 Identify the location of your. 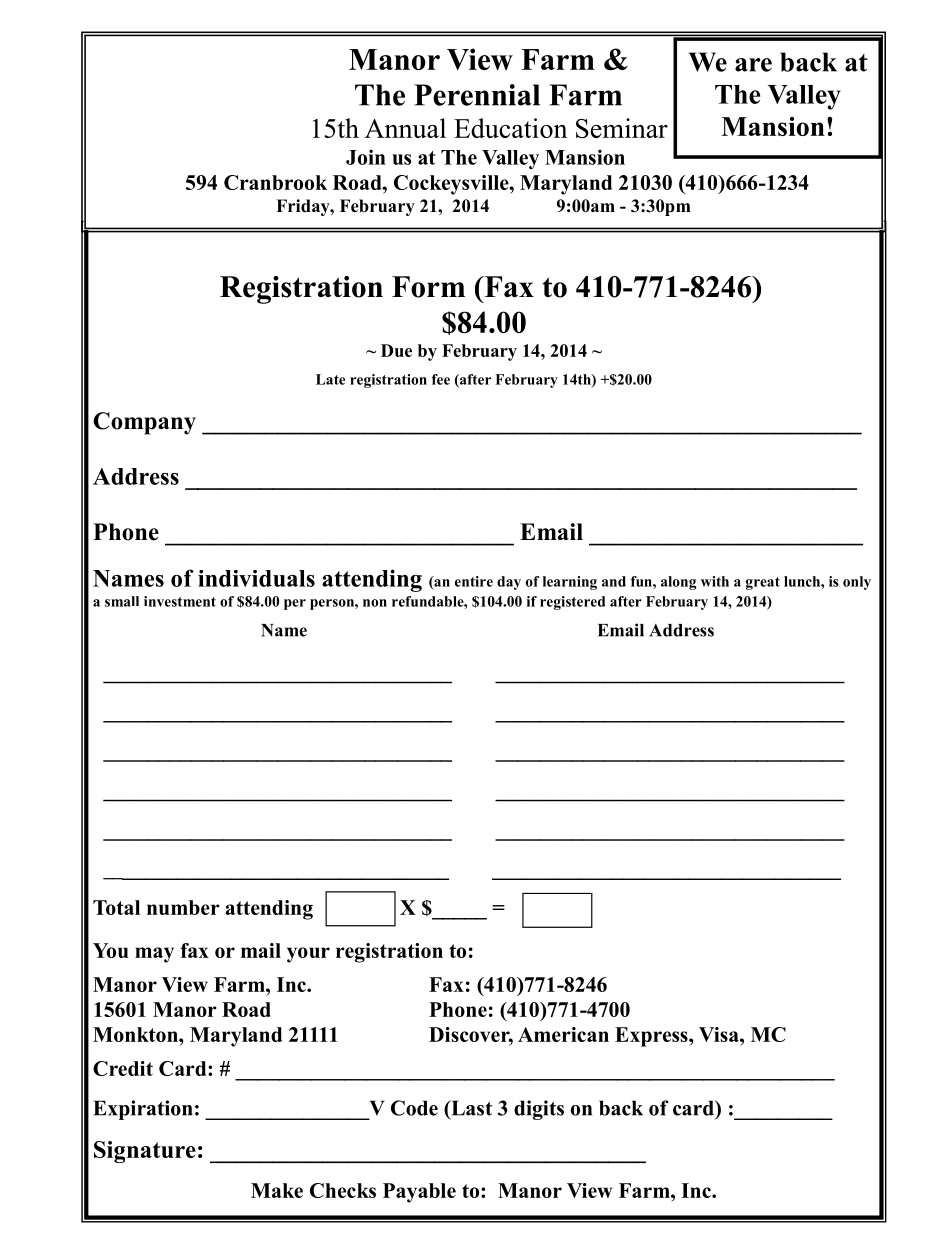
(308, 955).
